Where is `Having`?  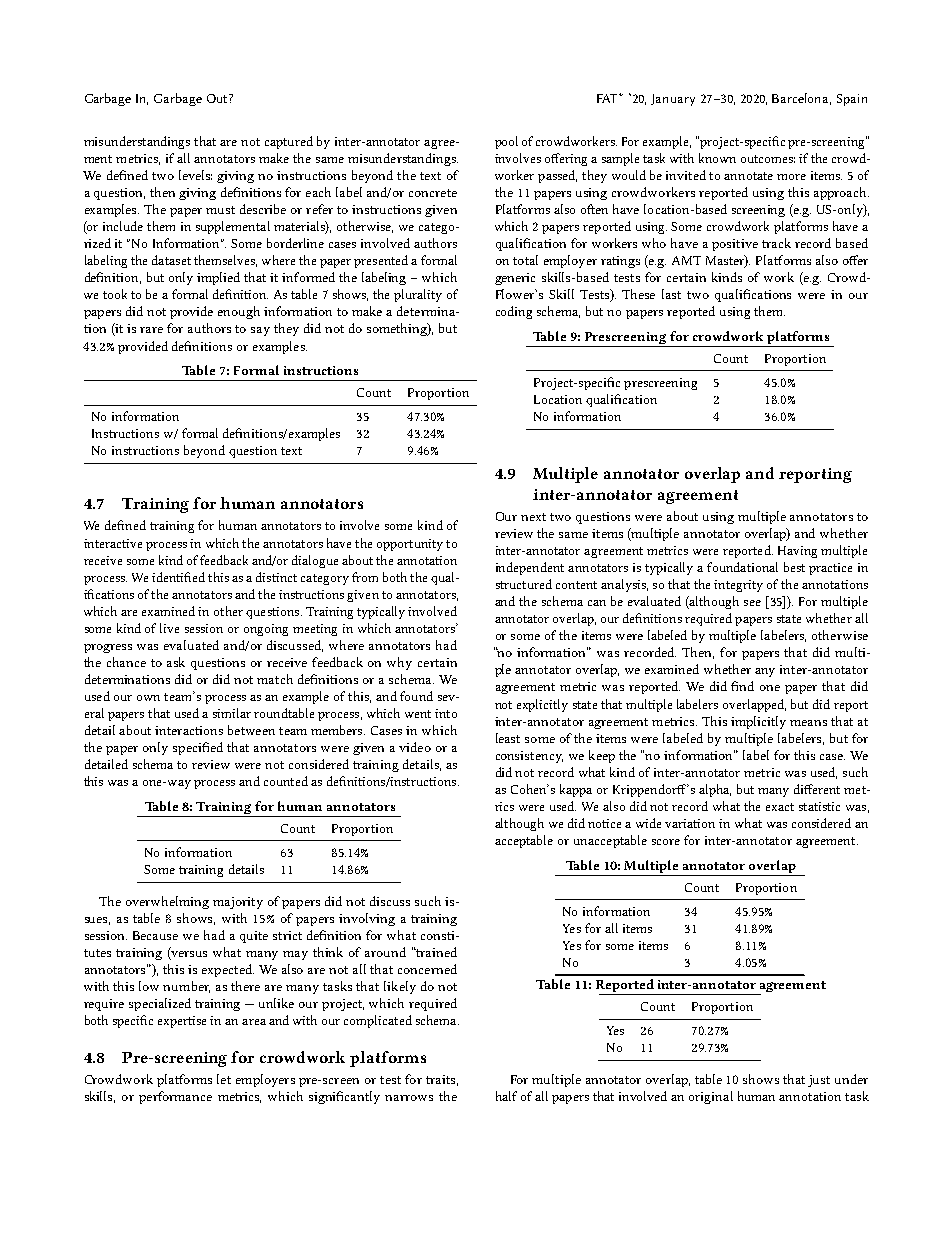 Having is located at coordinates (797, 552).
